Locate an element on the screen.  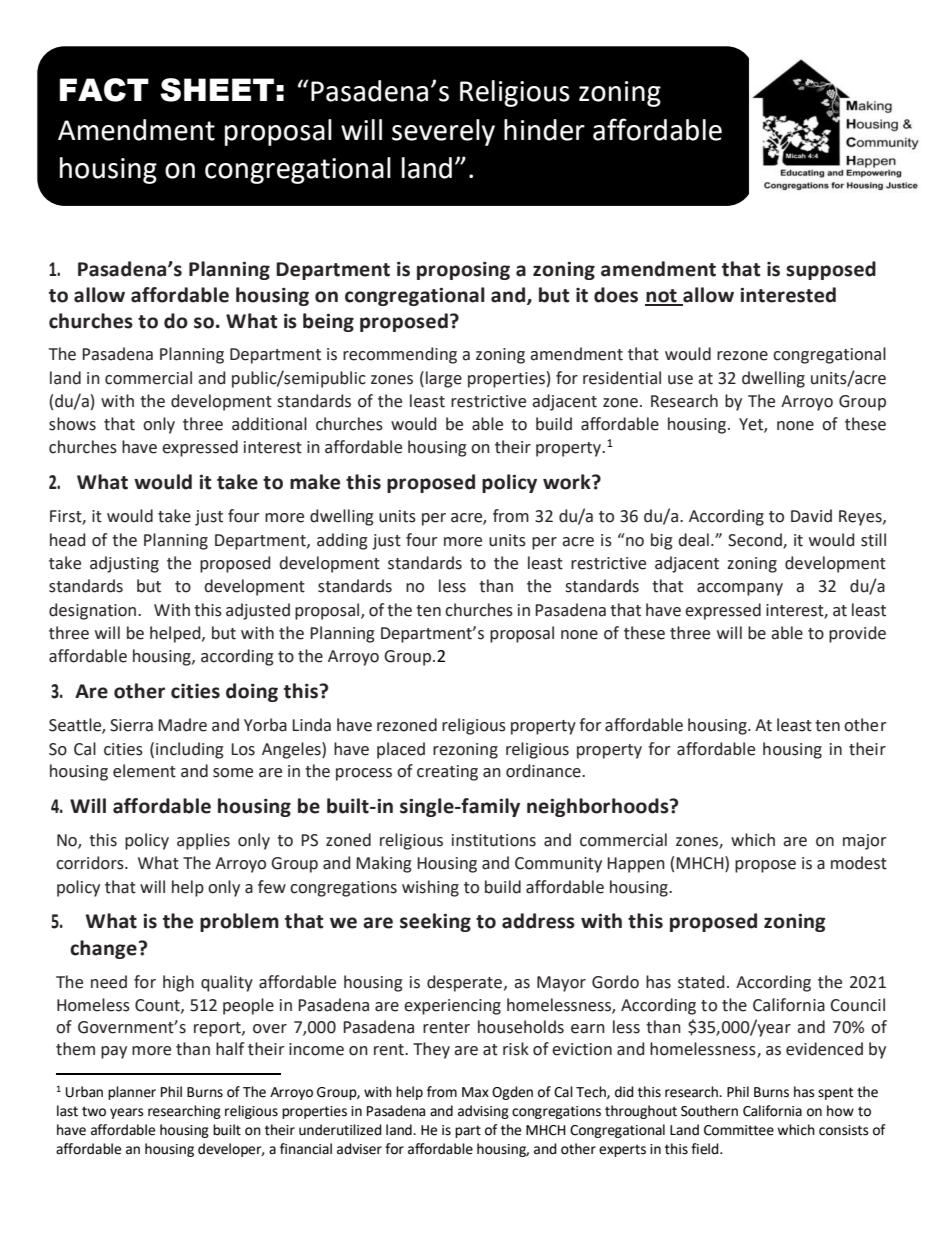
designation is located at coordinates (94, 611).
